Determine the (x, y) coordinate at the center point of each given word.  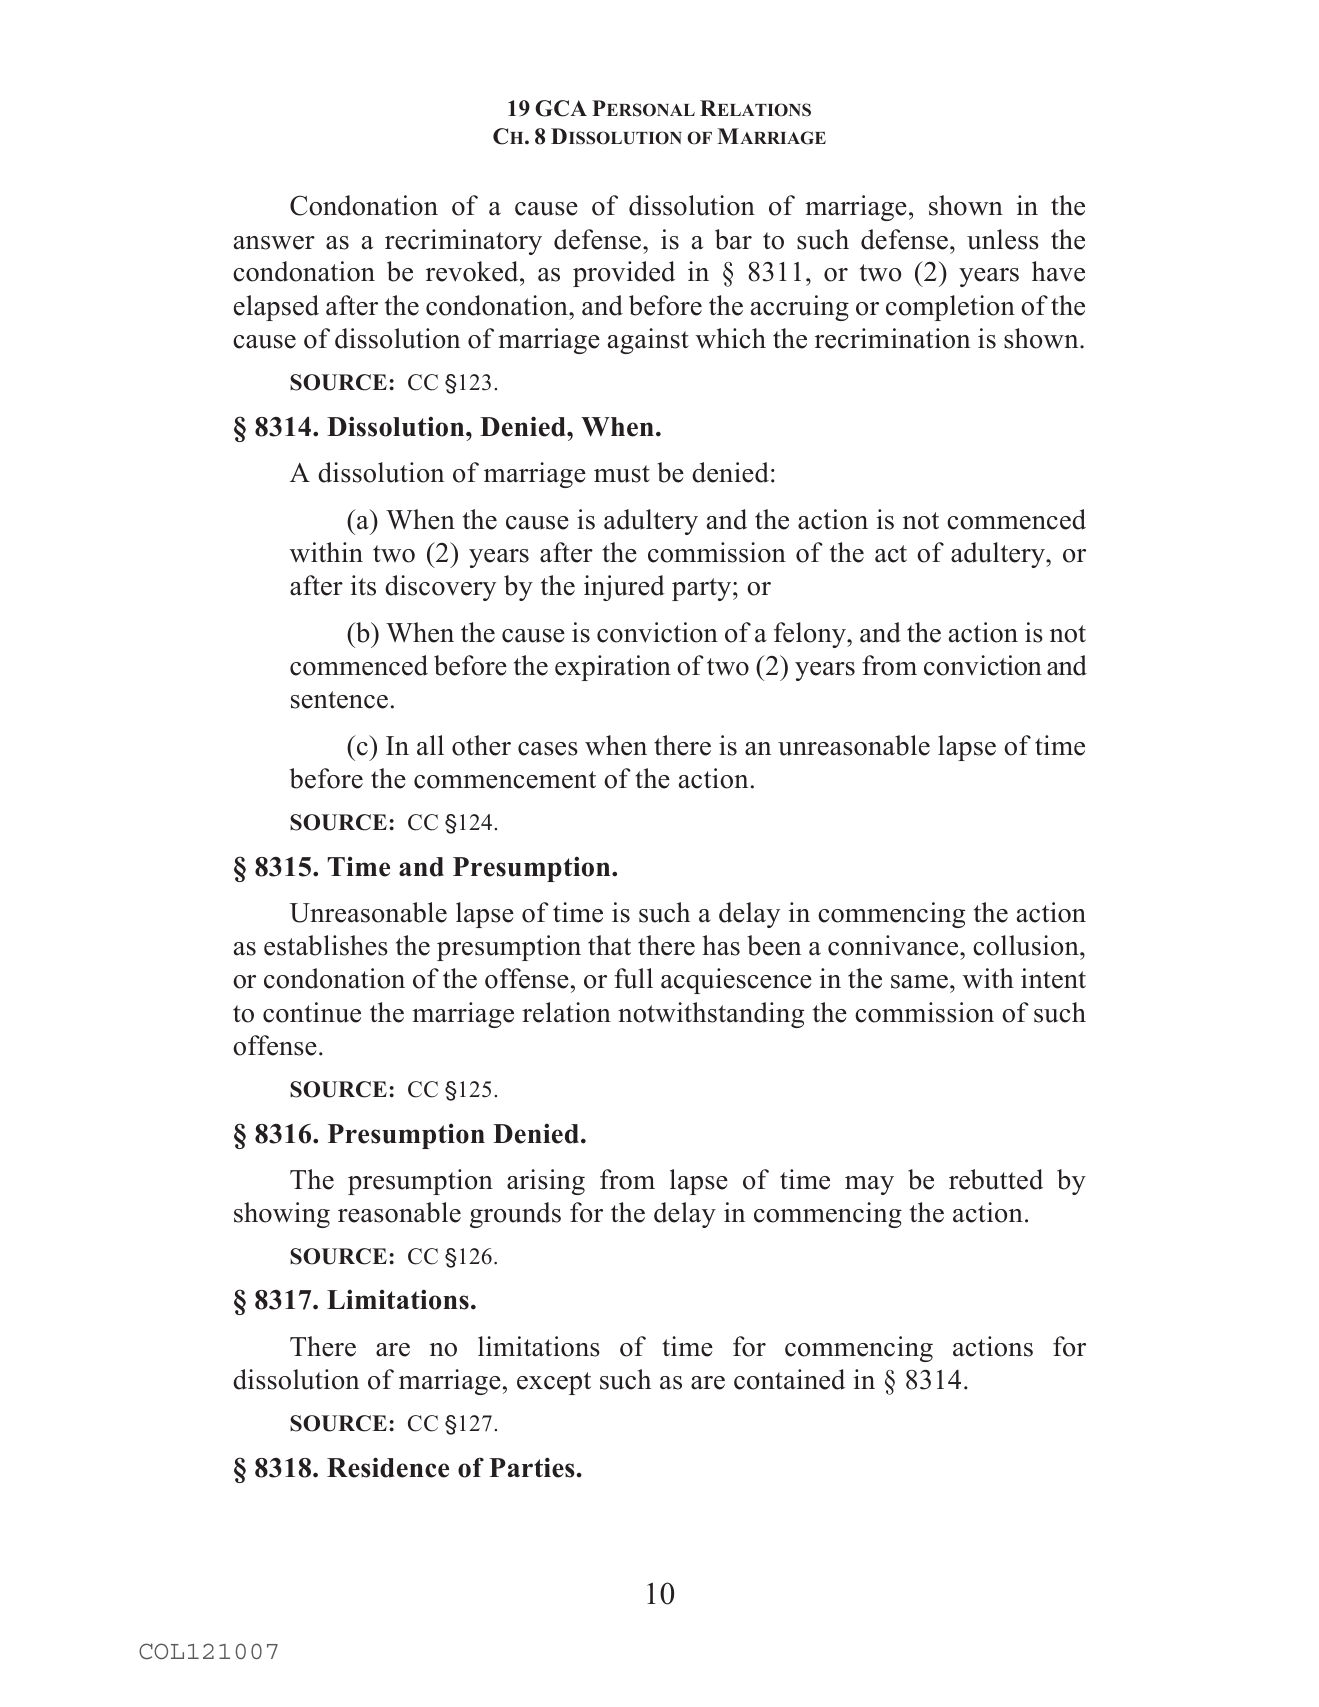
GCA (561, 108)
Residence (388, 1467)
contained (789, 1379)
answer (274, 243)
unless (1003, 239)
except (554, 1383)
